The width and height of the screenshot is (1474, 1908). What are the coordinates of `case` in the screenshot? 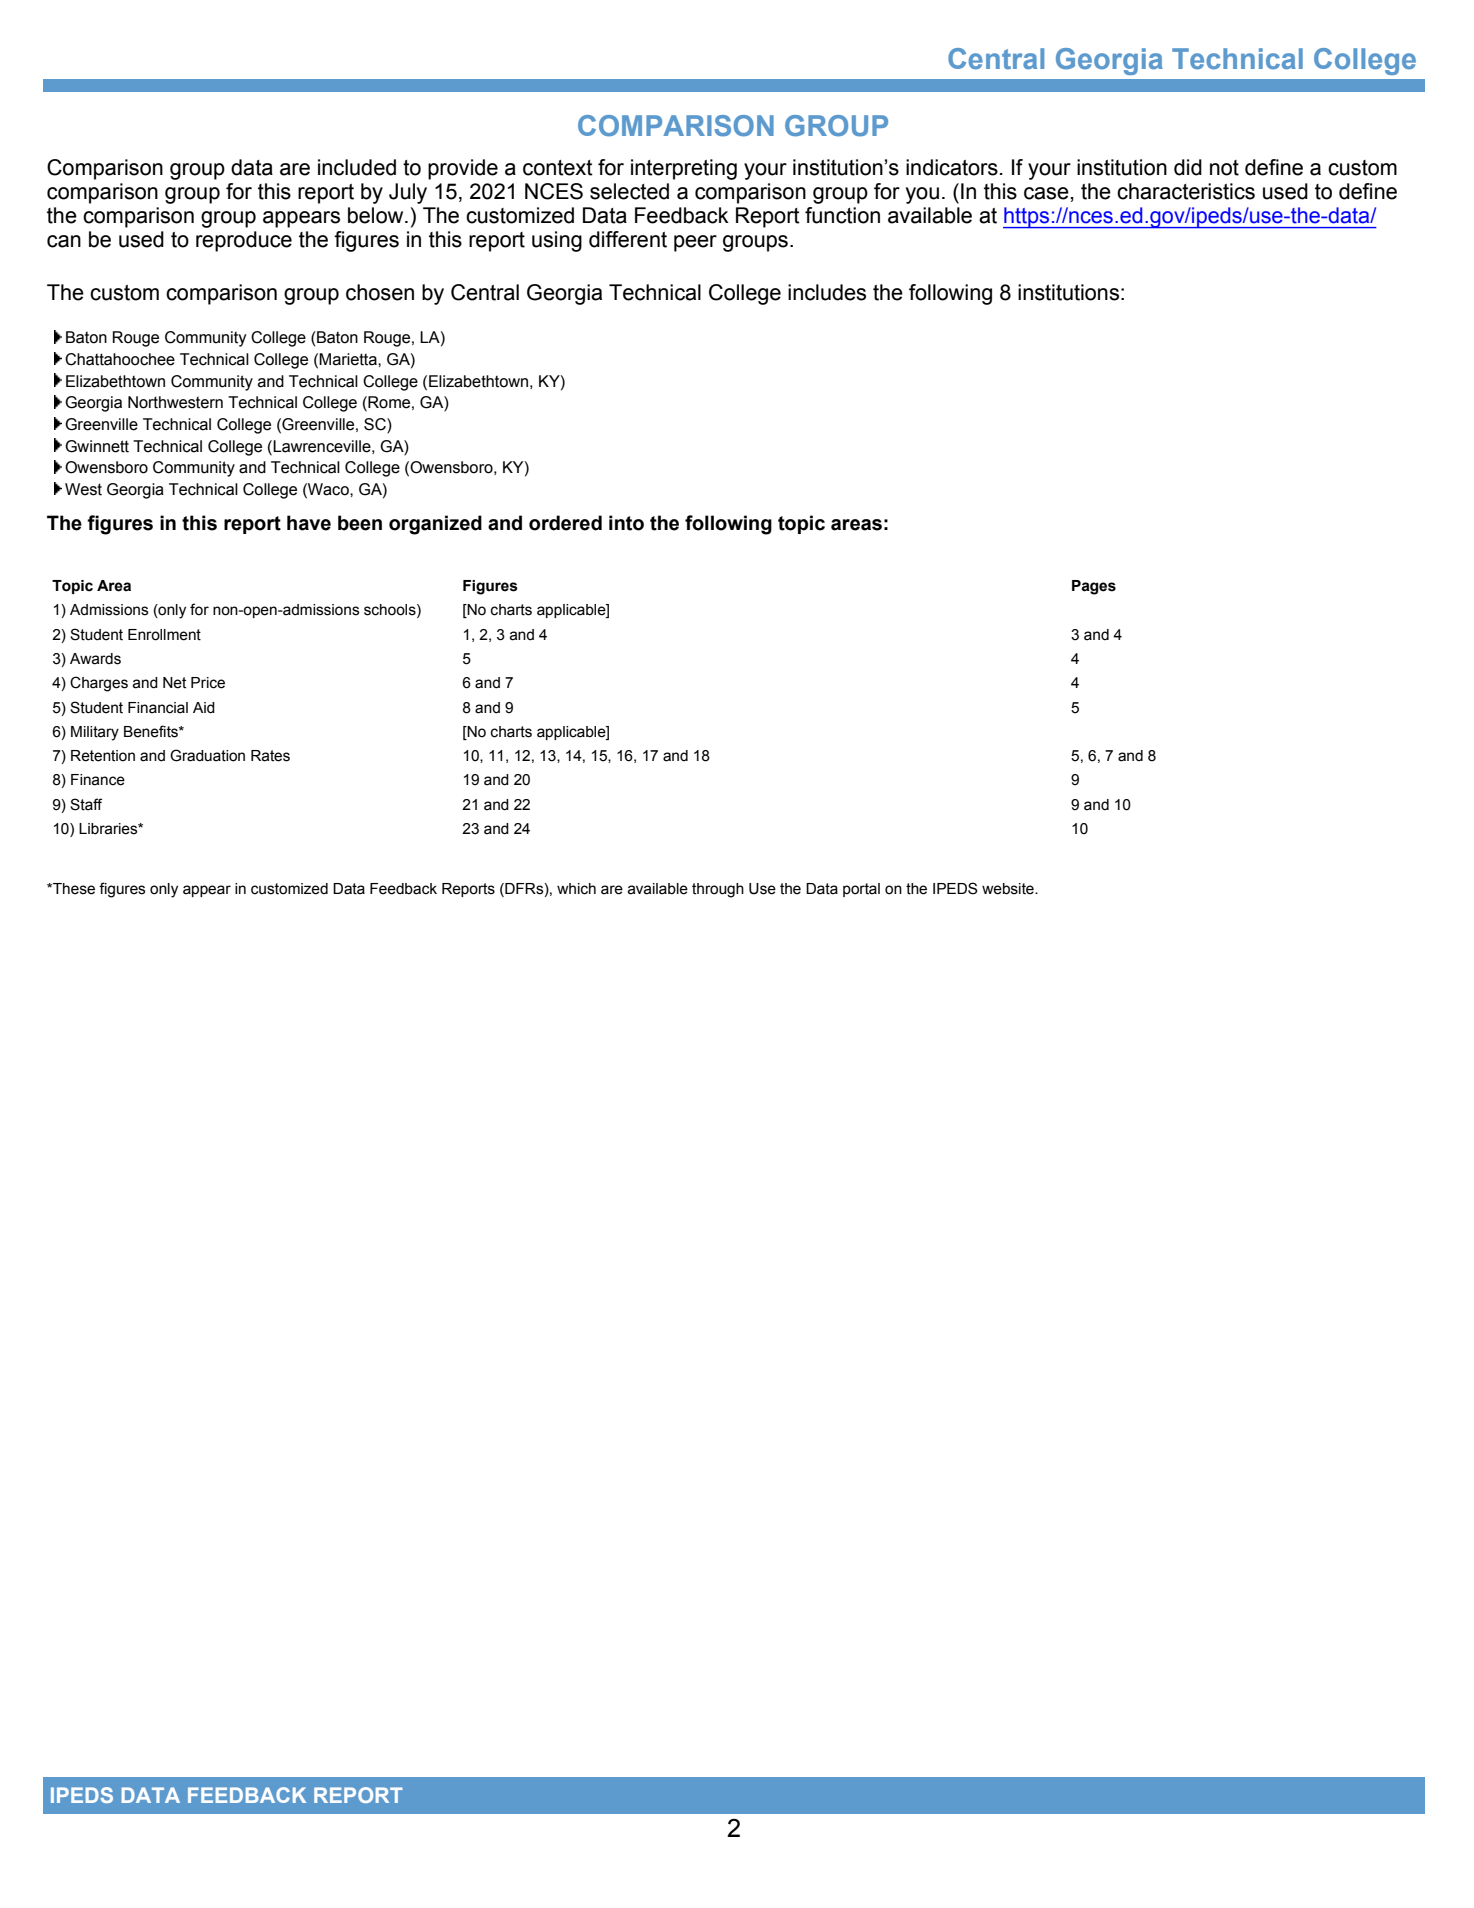 It's located at (1047, 193).
